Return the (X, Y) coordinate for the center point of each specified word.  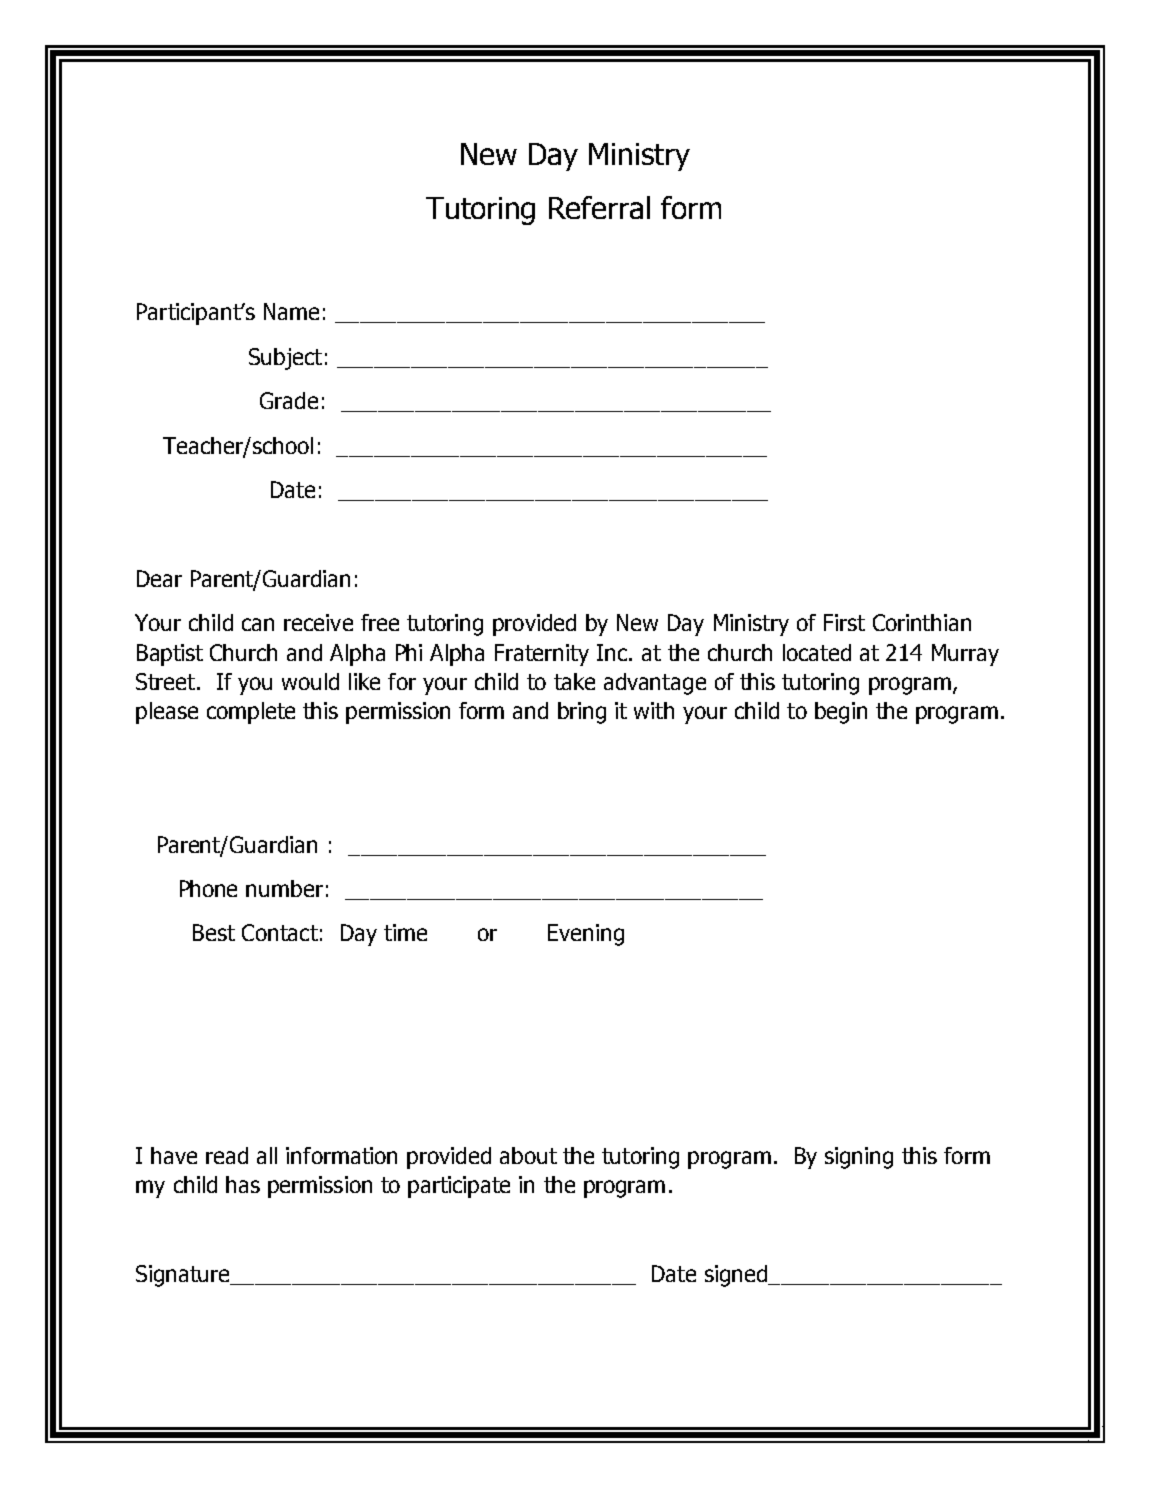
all (267, 1155)
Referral (599, 207)
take (574, 681)
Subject (285, 359)
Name (291, 311)
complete (251, 713)
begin (841, 713)
